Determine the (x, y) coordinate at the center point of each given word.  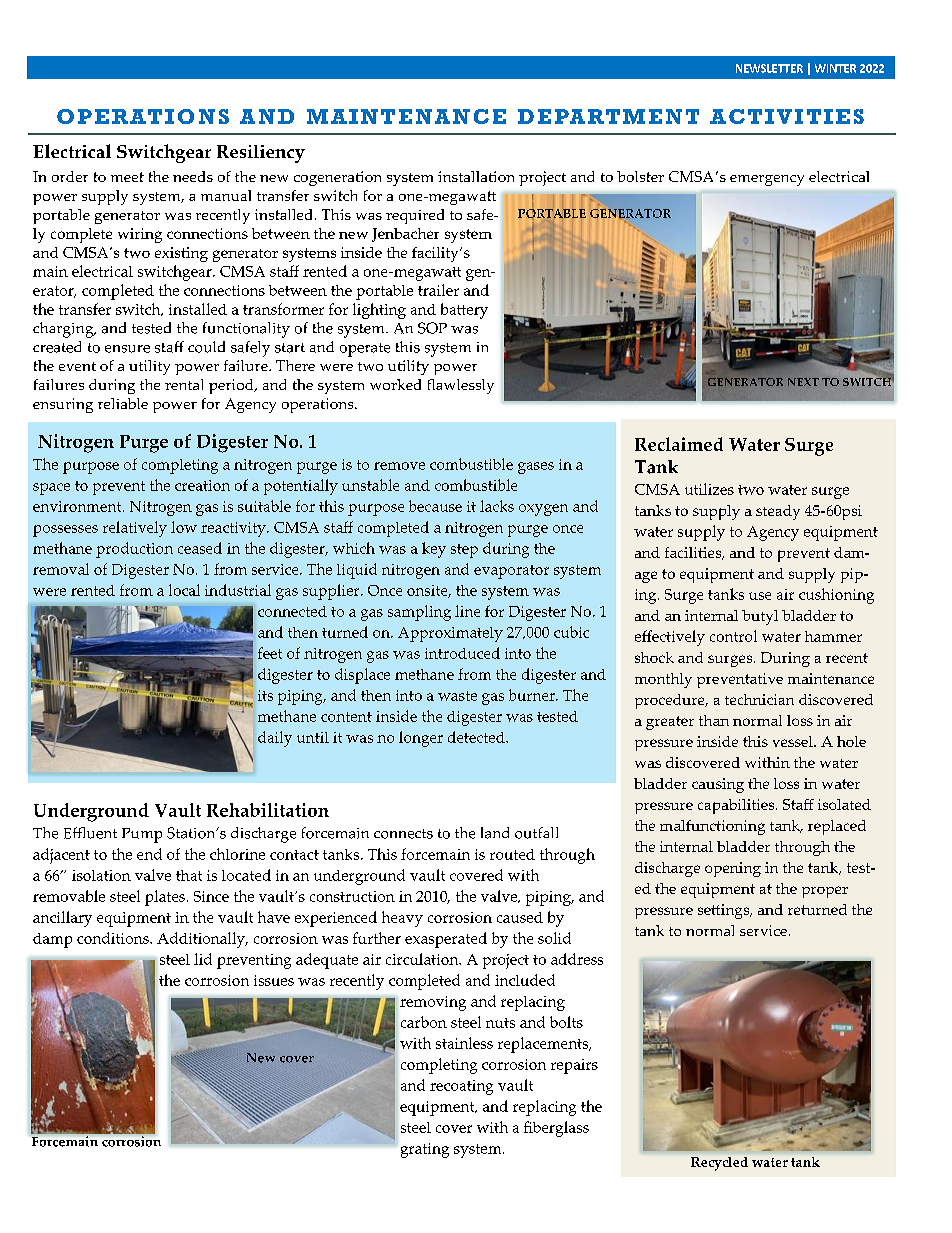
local (184, 590)
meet (127, 177)
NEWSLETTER (769, 68)
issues (274, 980)
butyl (760, 617)
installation (476, 176)
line (467, 611)
